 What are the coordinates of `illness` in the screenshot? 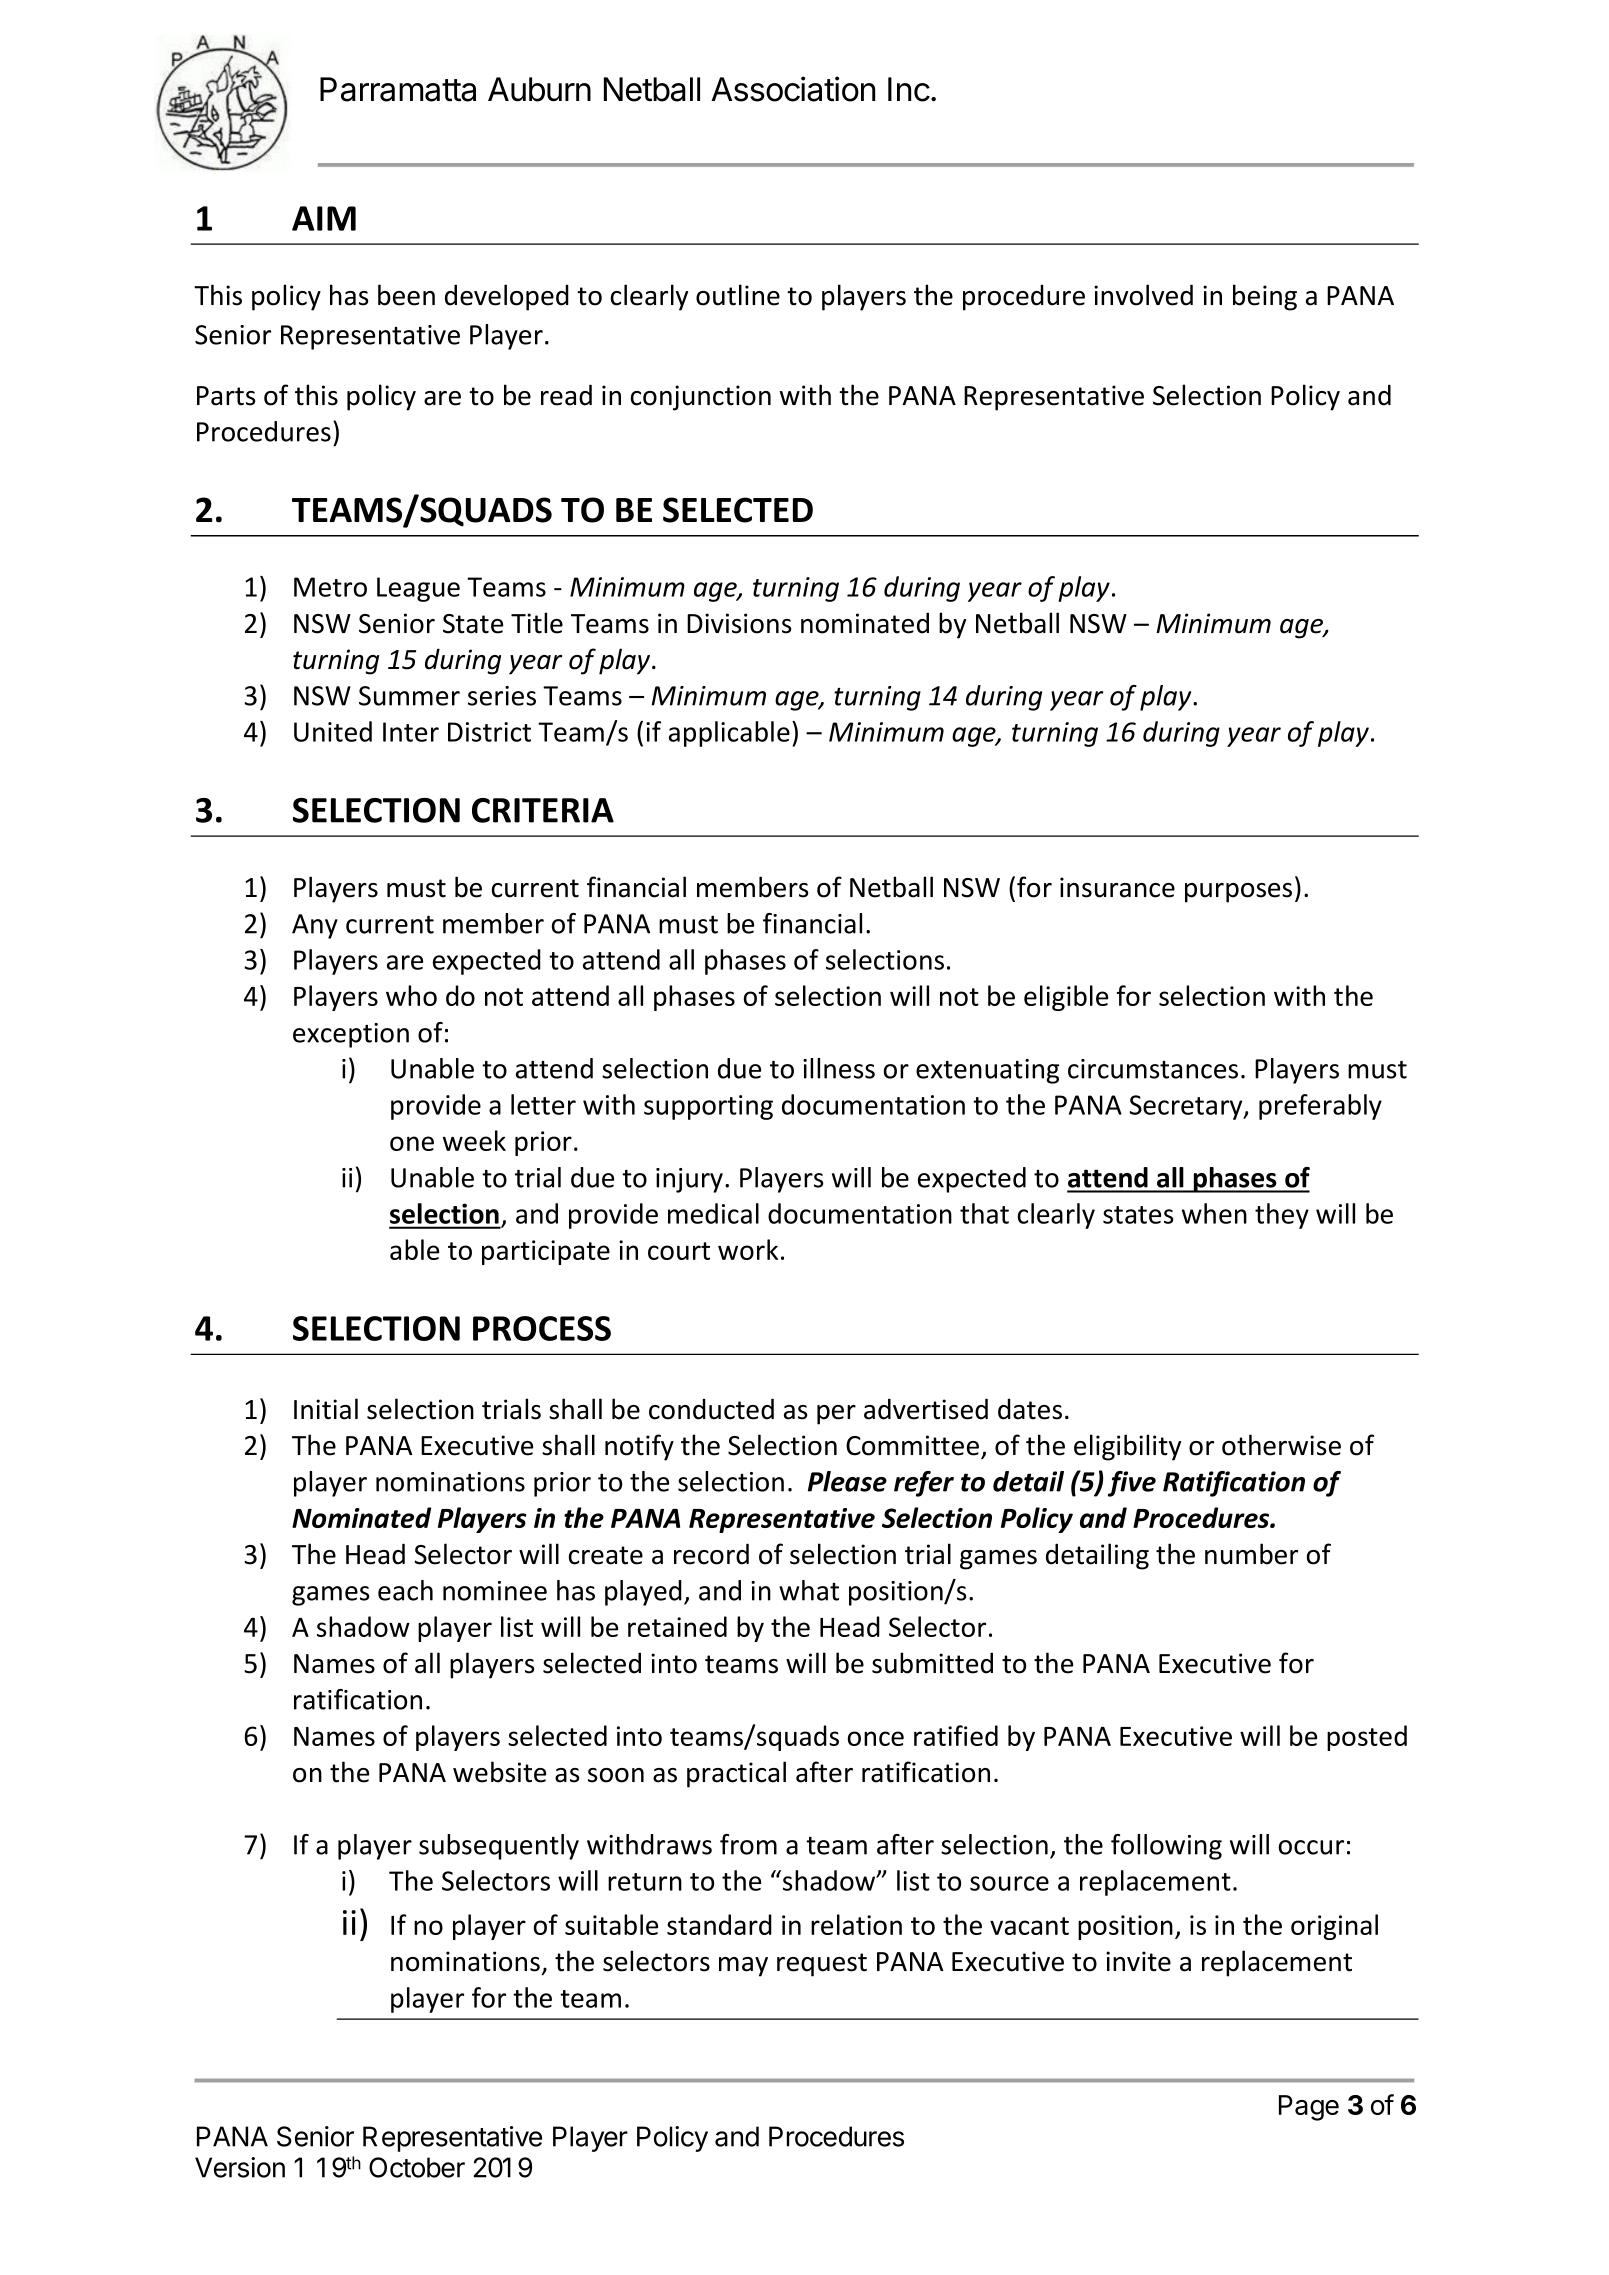 It's located at (839, 1068).
